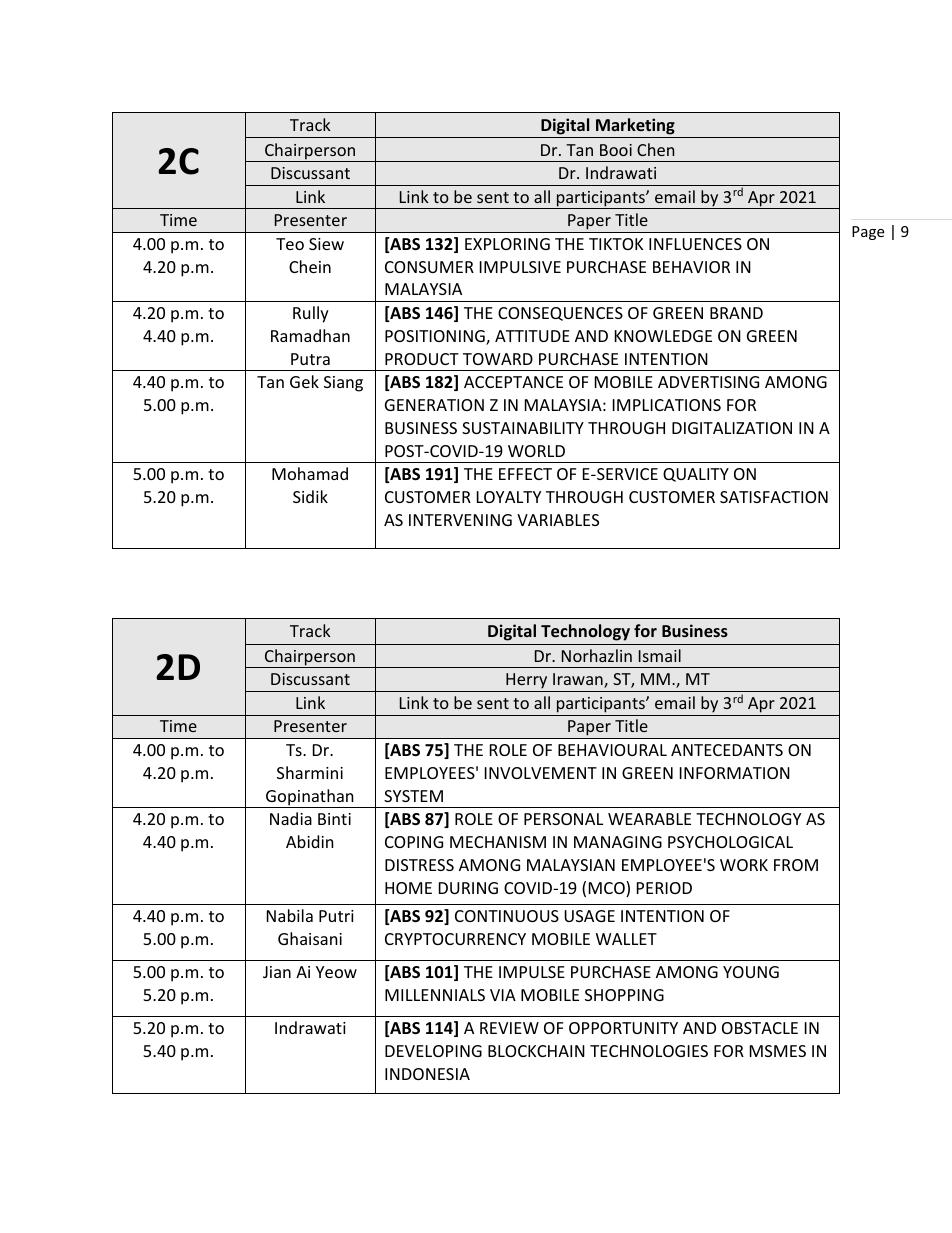 This screenshot has height=1233, width=952. I want to click on Teo, so click(290, 244).
